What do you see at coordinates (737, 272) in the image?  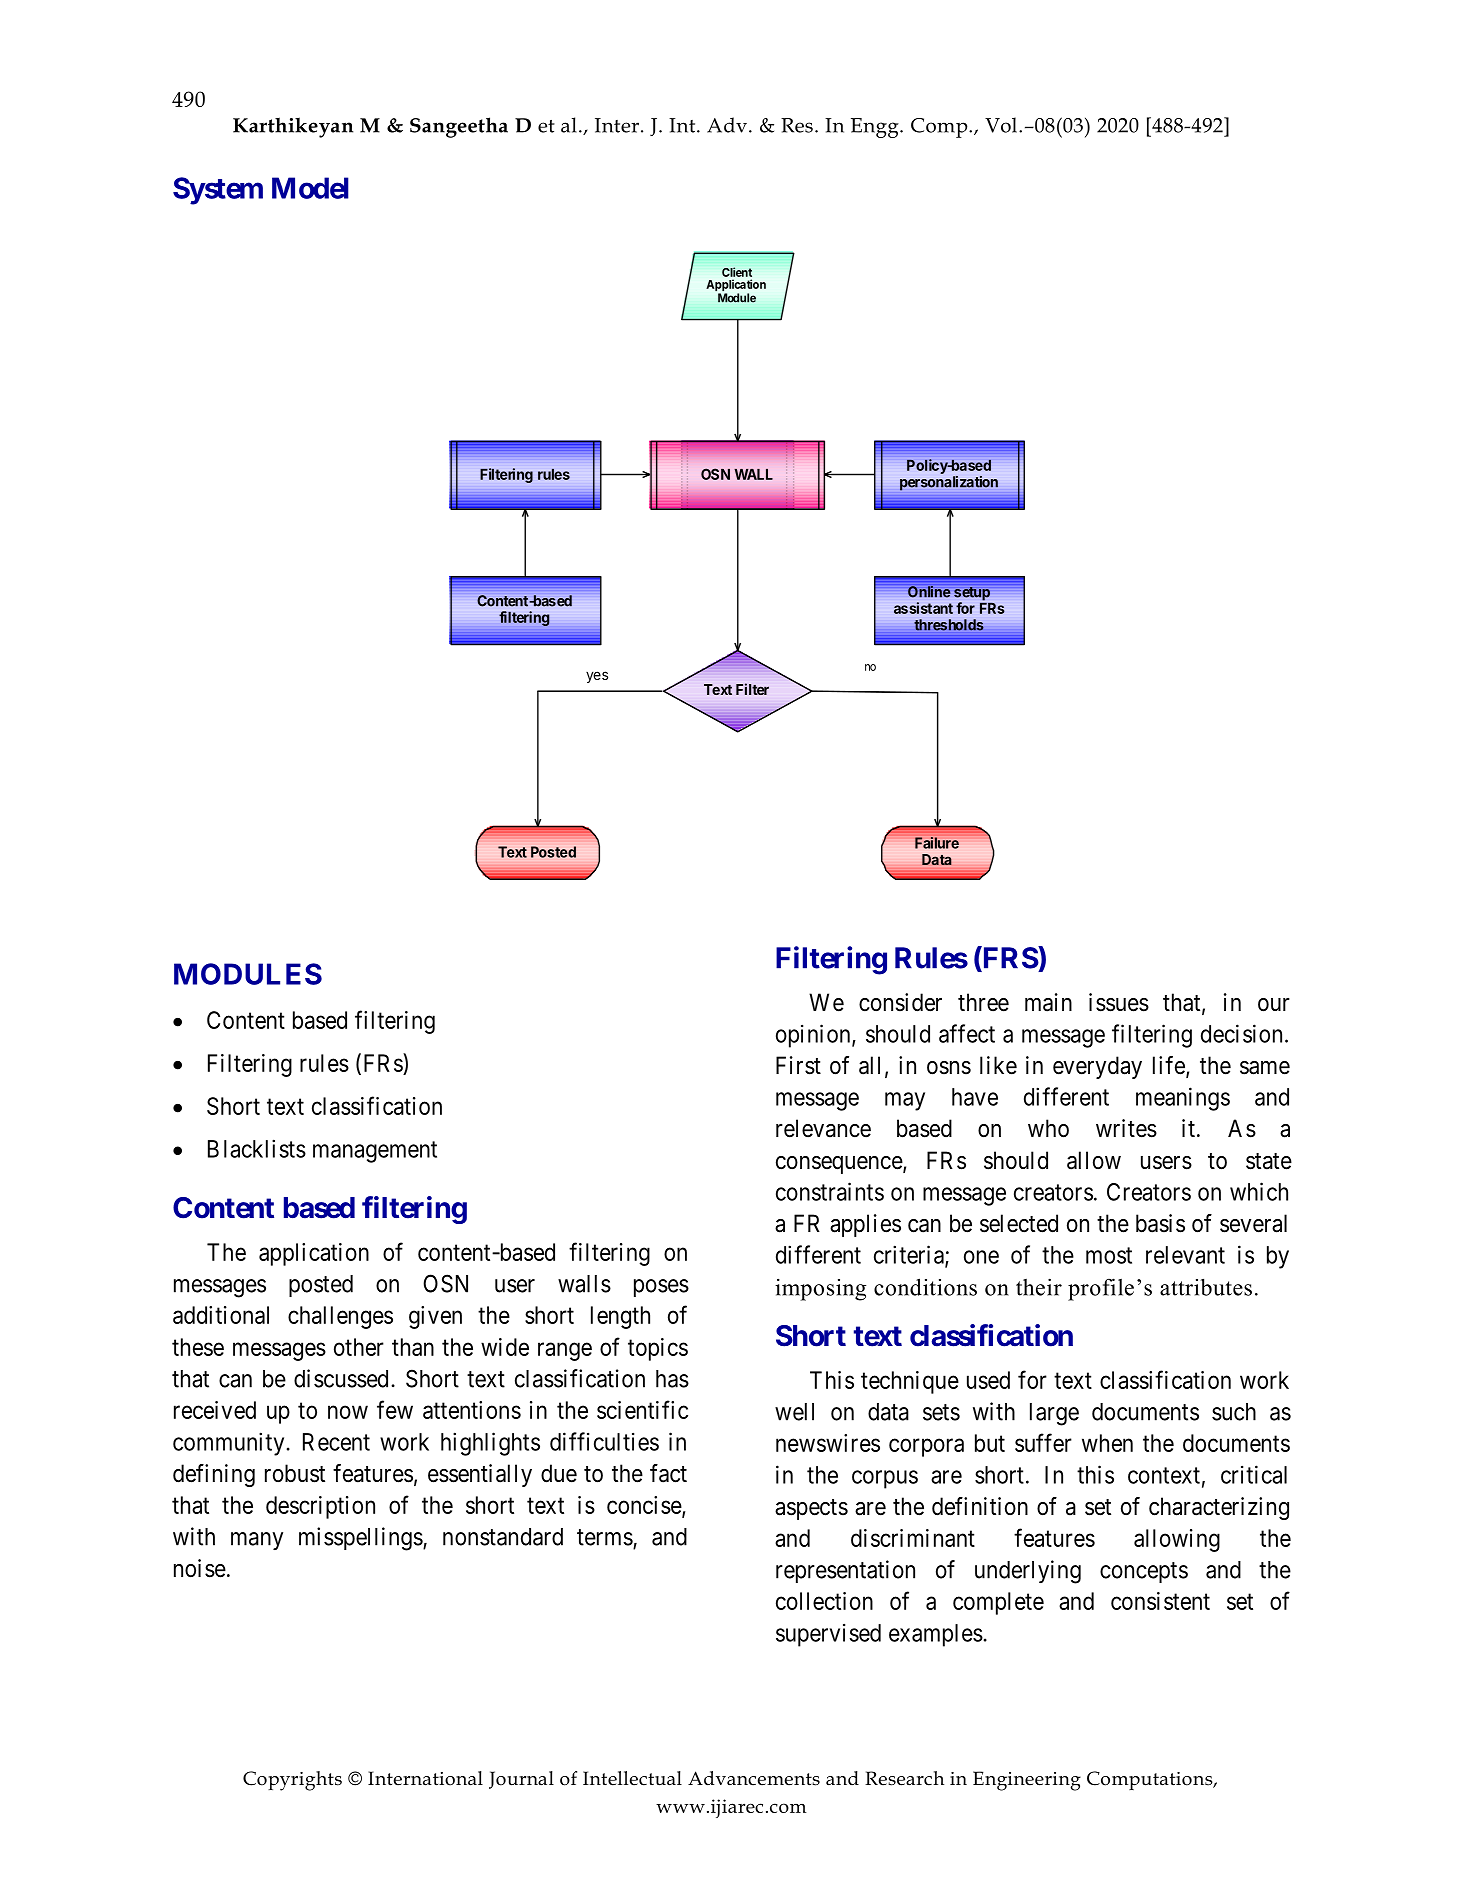 I see `Client` at bounding box center [737, 272].
